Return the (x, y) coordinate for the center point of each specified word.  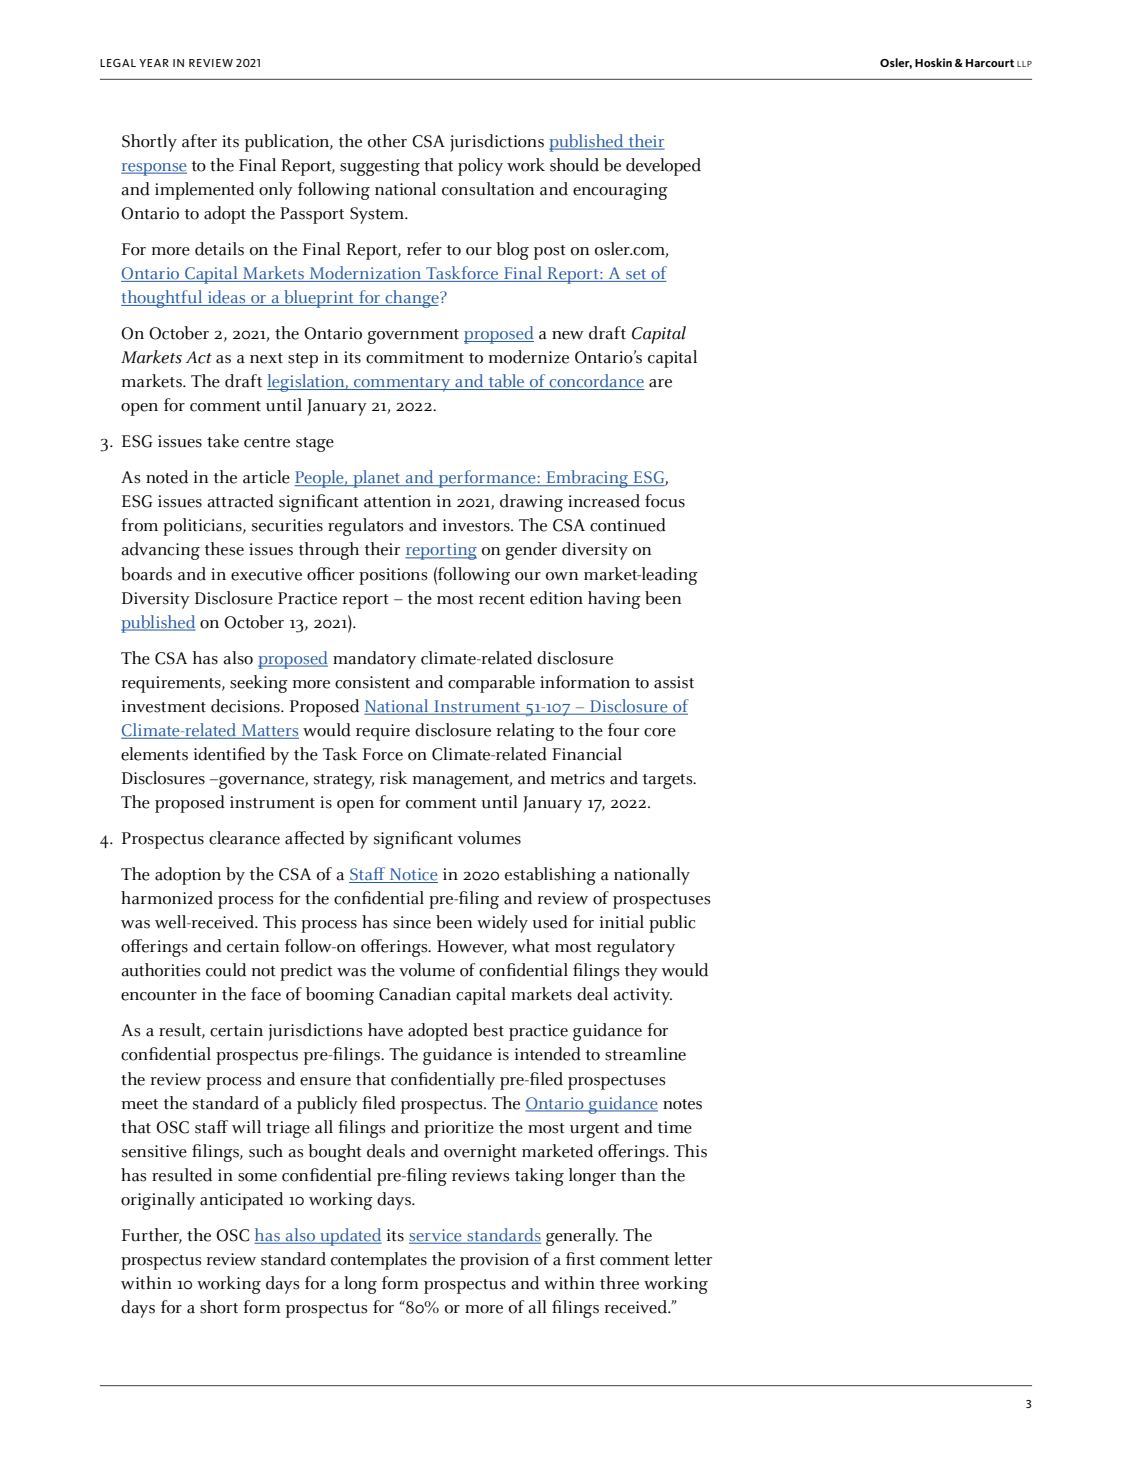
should (574, 165)
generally (582, 1237)
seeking (259, 684)
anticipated (241, 1201)
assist (674, 682)
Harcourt (990, 63)
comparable (491, 684)
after (199, 141)
